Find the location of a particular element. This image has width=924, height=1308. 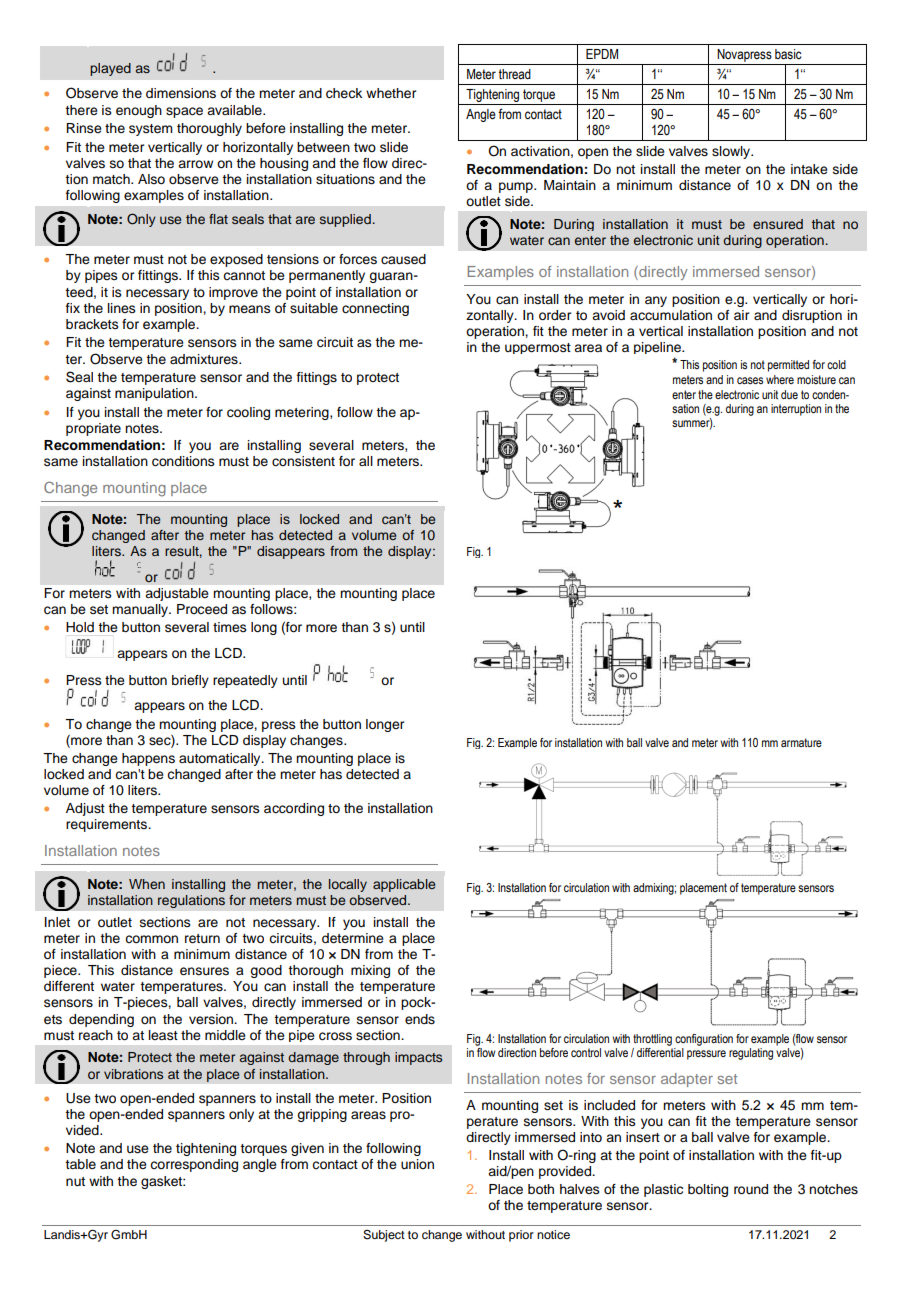

manually is located at coordinates (141, 610).
